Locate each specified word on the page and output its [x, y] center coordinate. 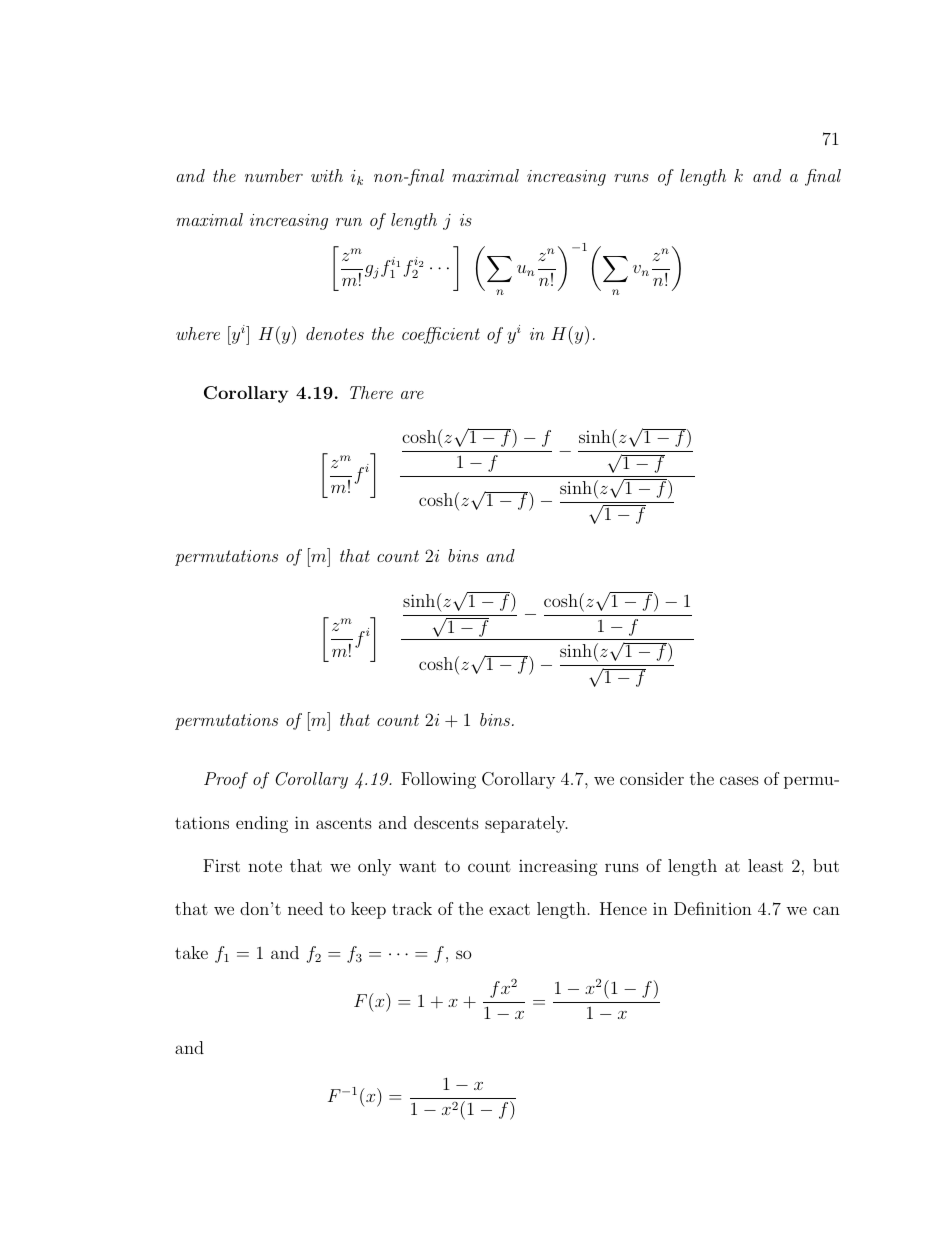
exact [509, 909]
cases [739, 780]
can [826, 910]
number [274, 175]
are [412, 395]
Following [438, 780]
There [371, 392]
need [305, 908]
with [327, 175]
